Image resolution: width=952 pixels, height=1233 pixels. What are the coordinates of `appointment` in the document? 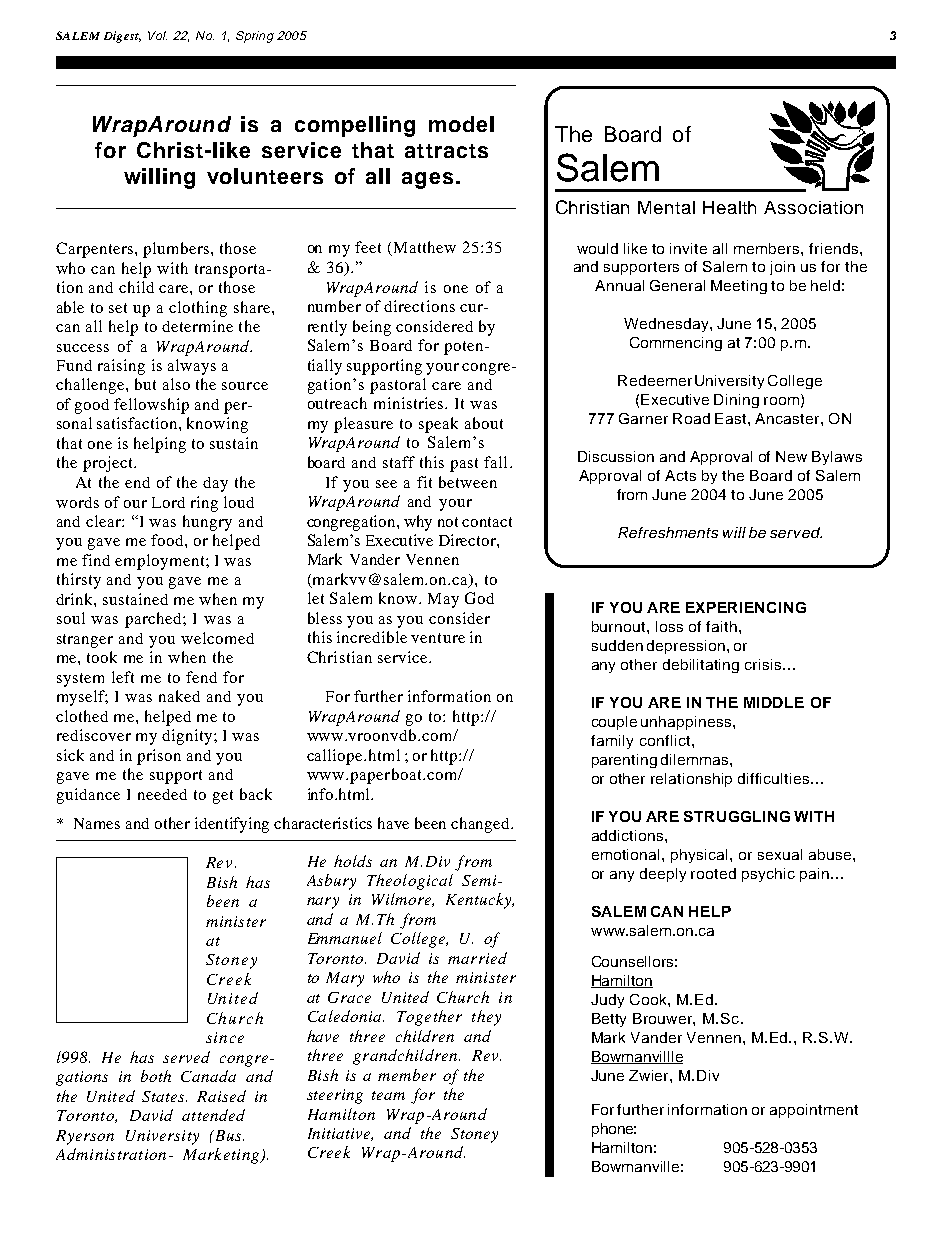 It's located at (814, 1111).
